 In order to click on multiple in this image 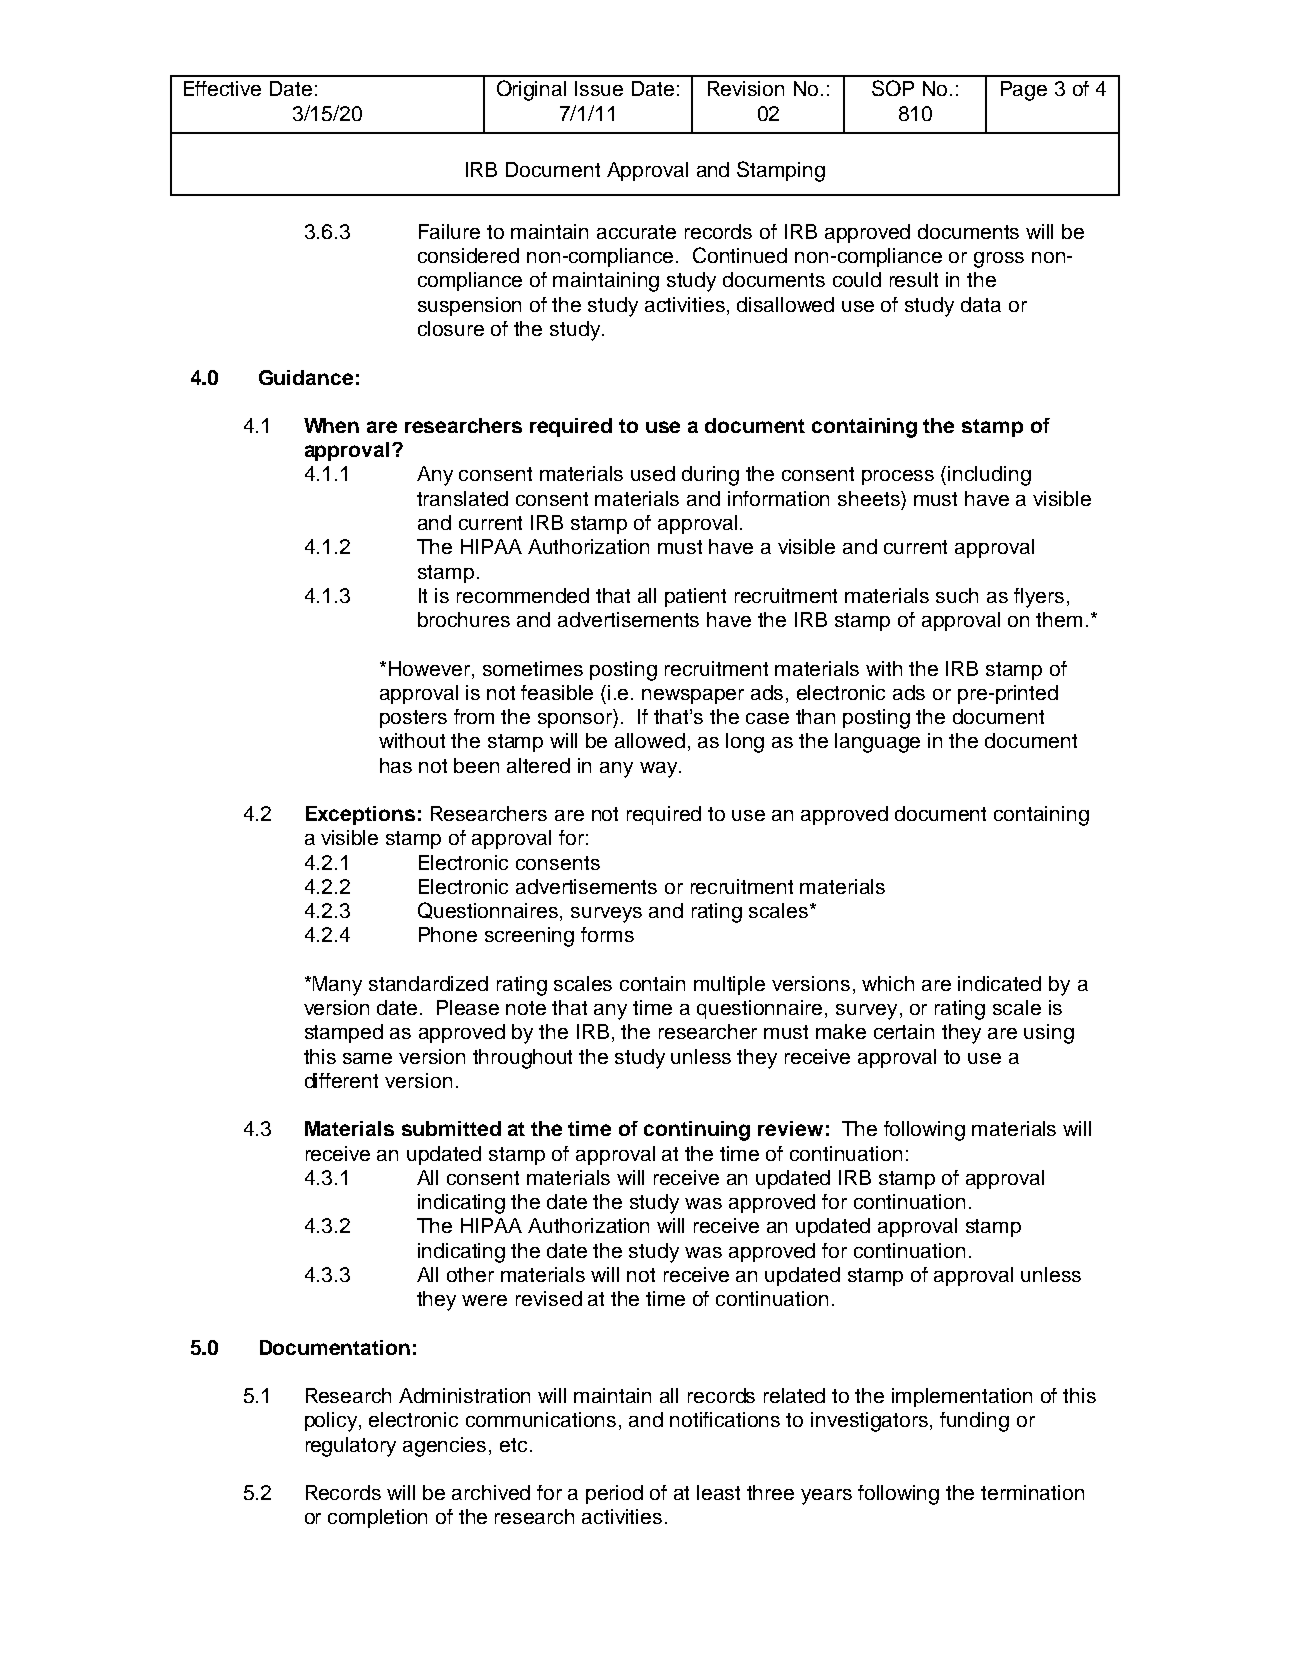, I will do `click(729, 985)`.
